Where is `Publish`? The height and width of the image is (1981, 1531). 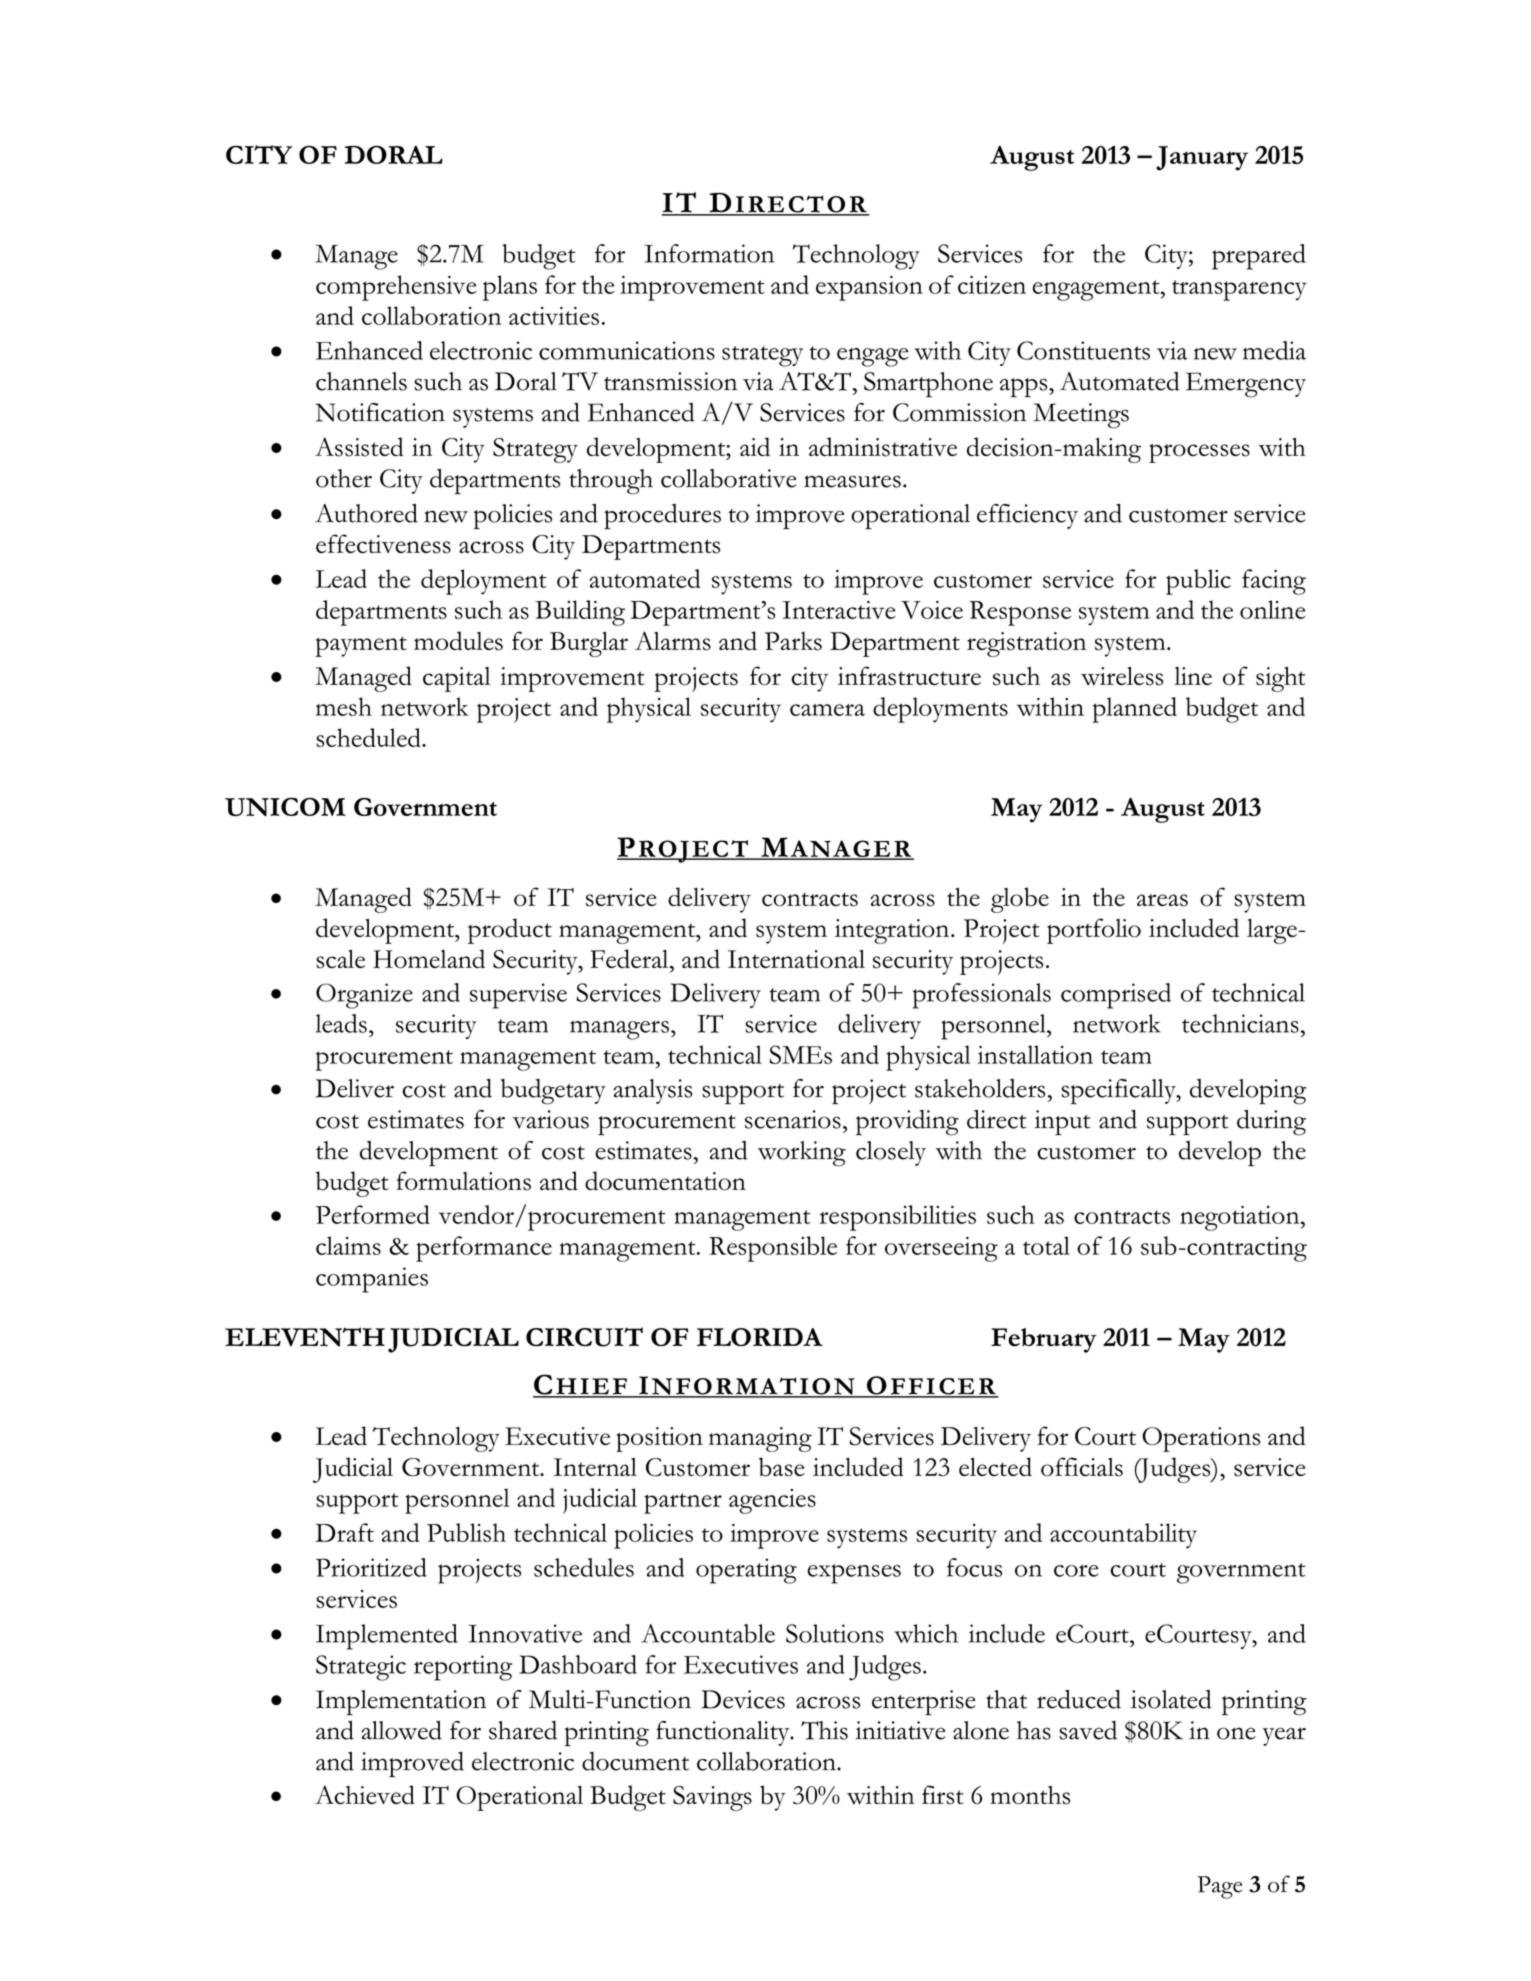 Publish is located at coordinates (466, 1532).
